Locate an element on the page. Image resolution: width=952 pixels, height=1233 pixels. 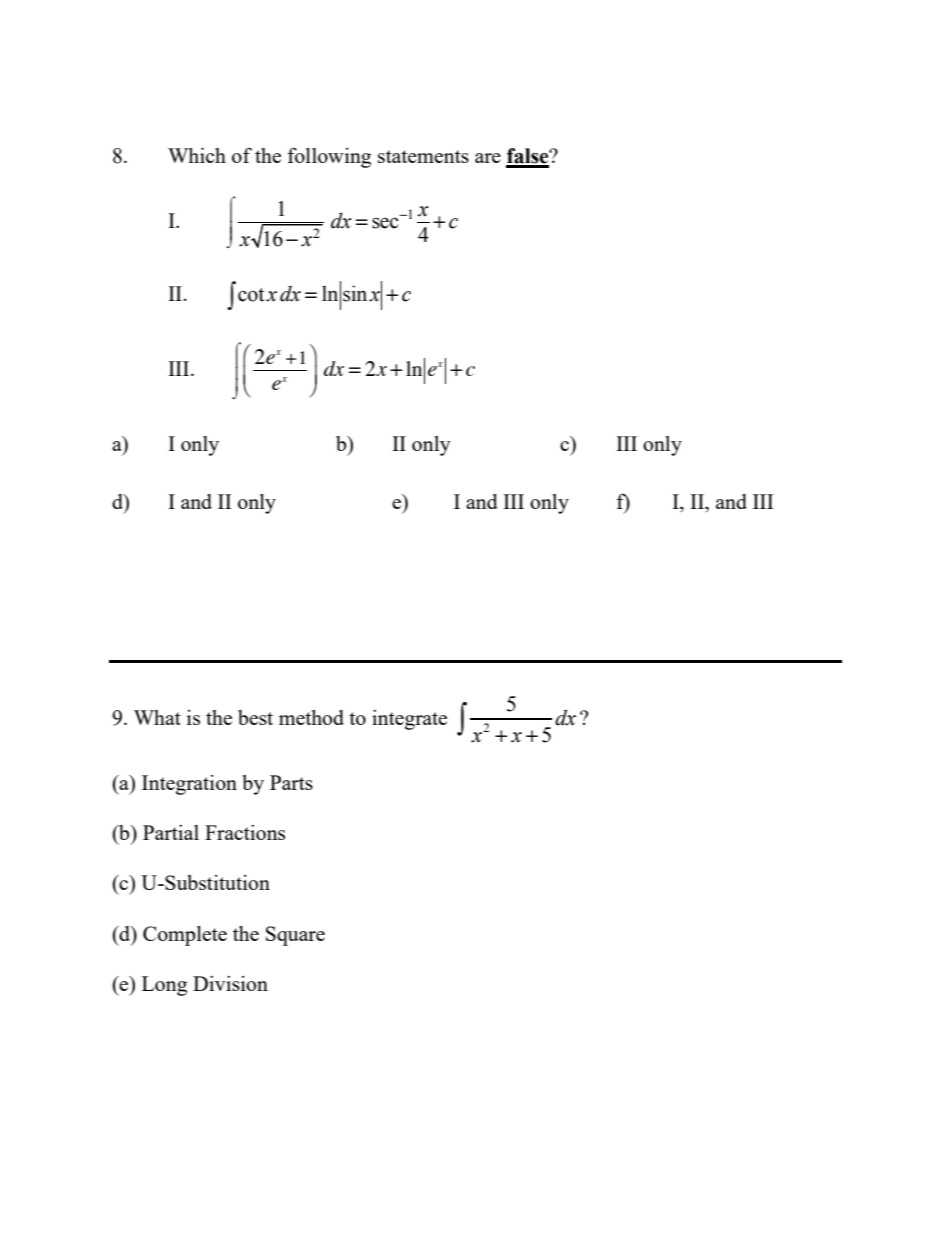
Complete is located at coordinates (185, 936).
